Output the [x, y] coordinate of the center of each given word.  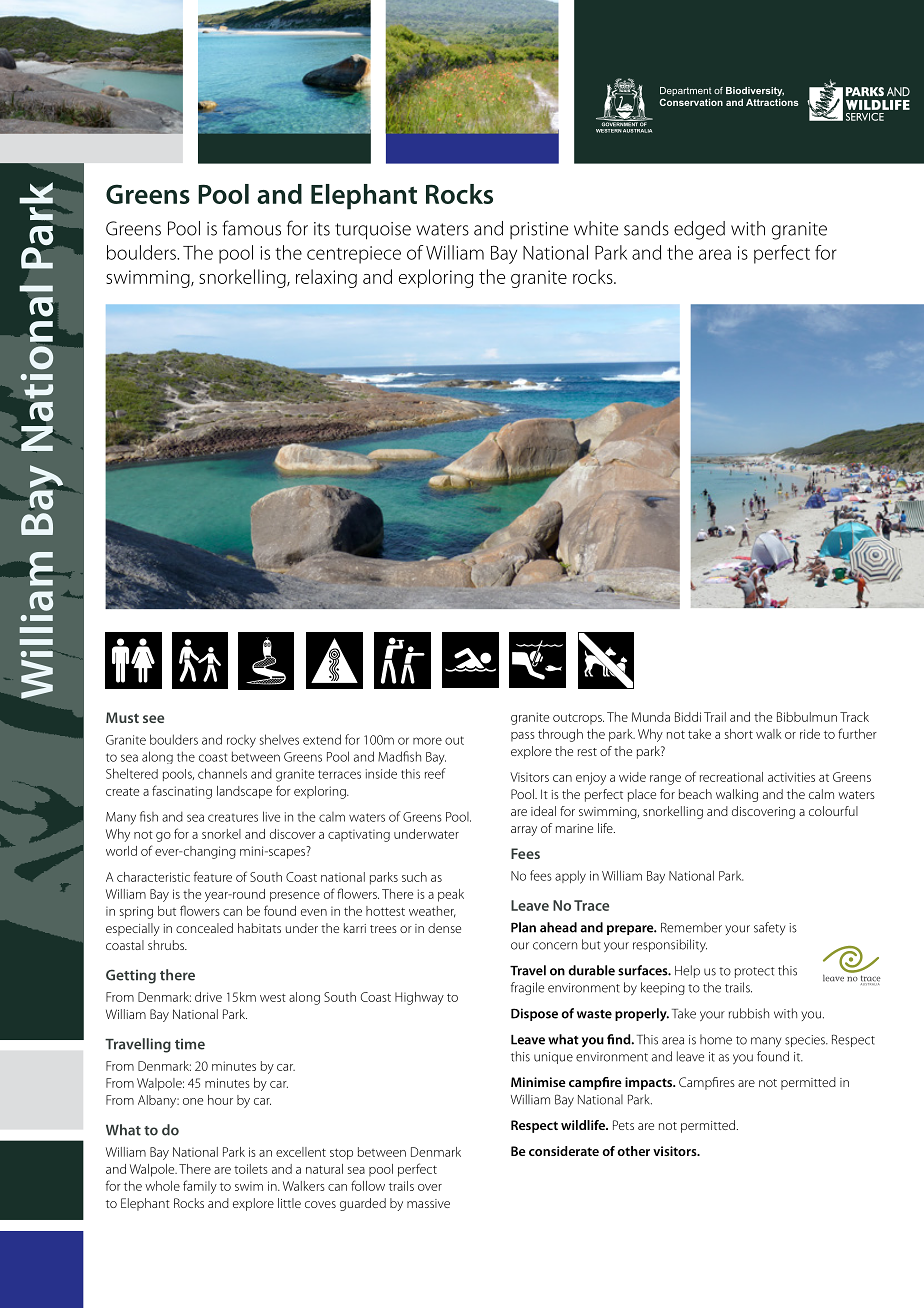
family [200, 1187]
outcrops [578, 719]
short [739, 734]
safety [769, 928]
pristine [539, 230]
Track [854, 717]
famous [251, 228]
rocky [241, 741]
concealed [204, 928]
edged [699, 230]
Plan [523, 927]
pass [523, 737]
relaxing [326, 278]
